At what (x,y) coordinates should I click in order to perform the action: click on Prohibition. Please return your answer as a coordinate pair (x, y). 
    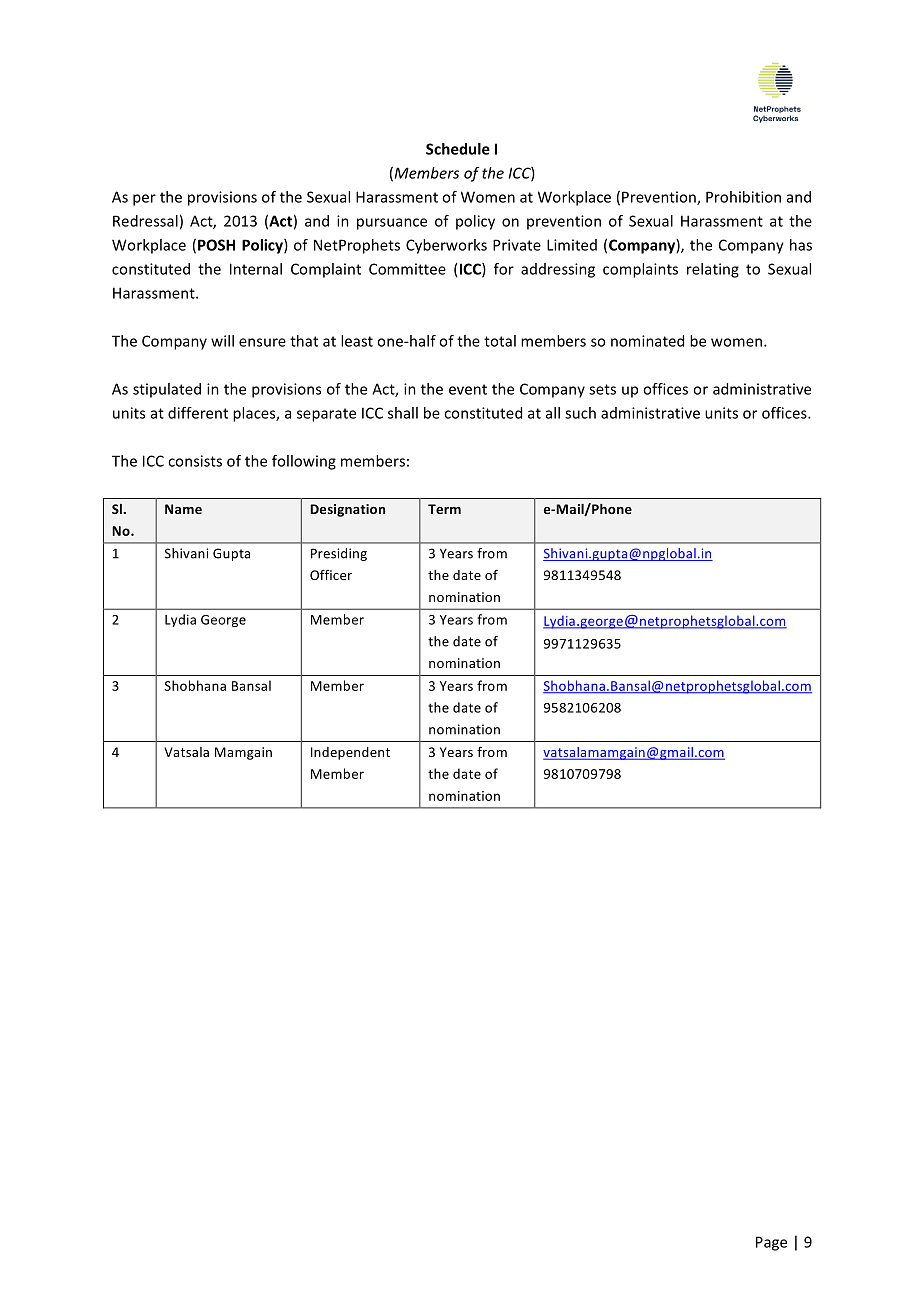
    Looking at the image, I should click on (743, 197).
